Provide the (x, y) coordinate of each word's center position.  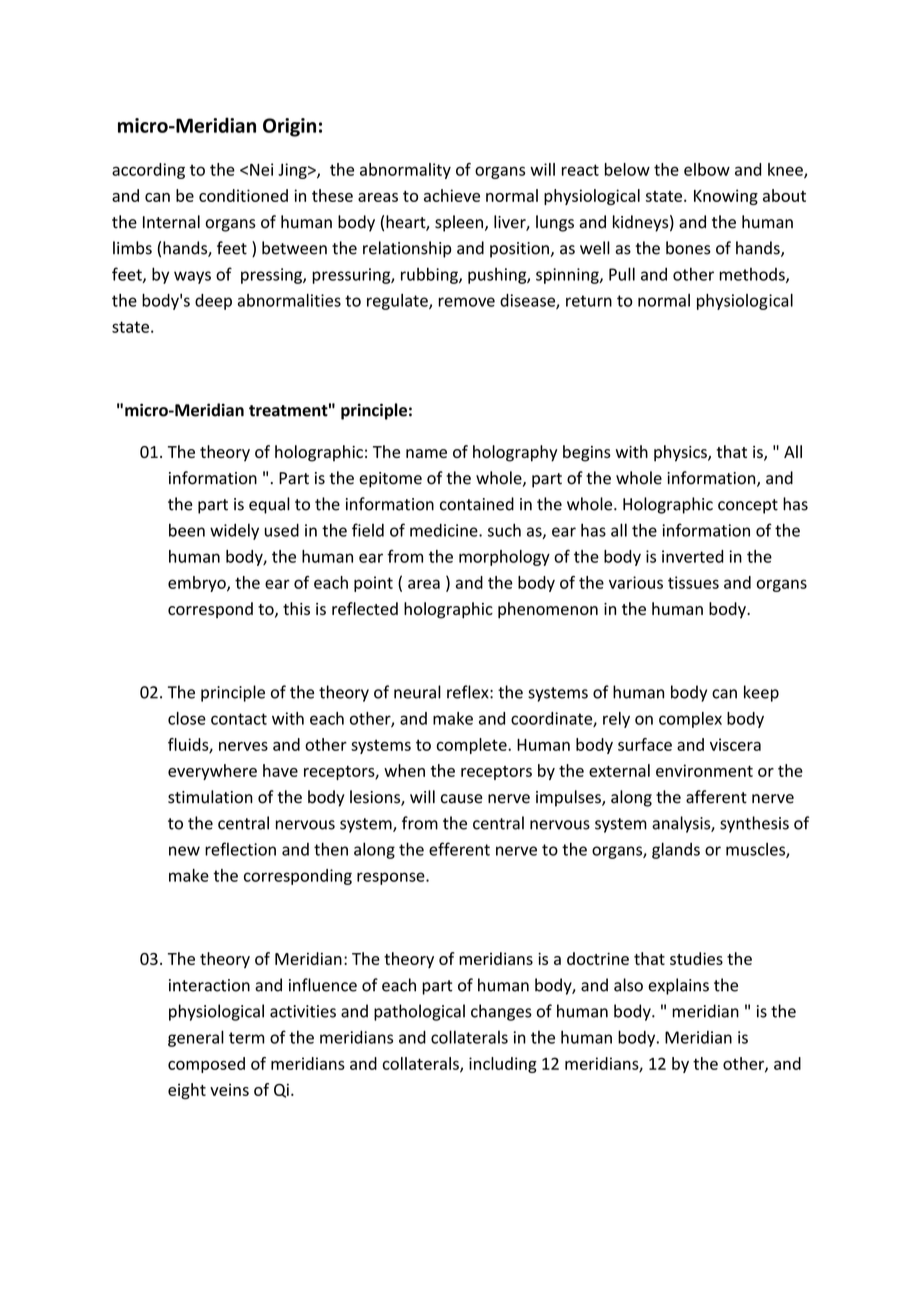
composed (206, 1065)
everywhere (212, 772)
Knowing (726, 197)
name (426, 453)
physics (681, 453)
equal (269, 505)
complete (473, 746)
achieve (452, 195)
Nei (261, 169)
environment (704, 770)
